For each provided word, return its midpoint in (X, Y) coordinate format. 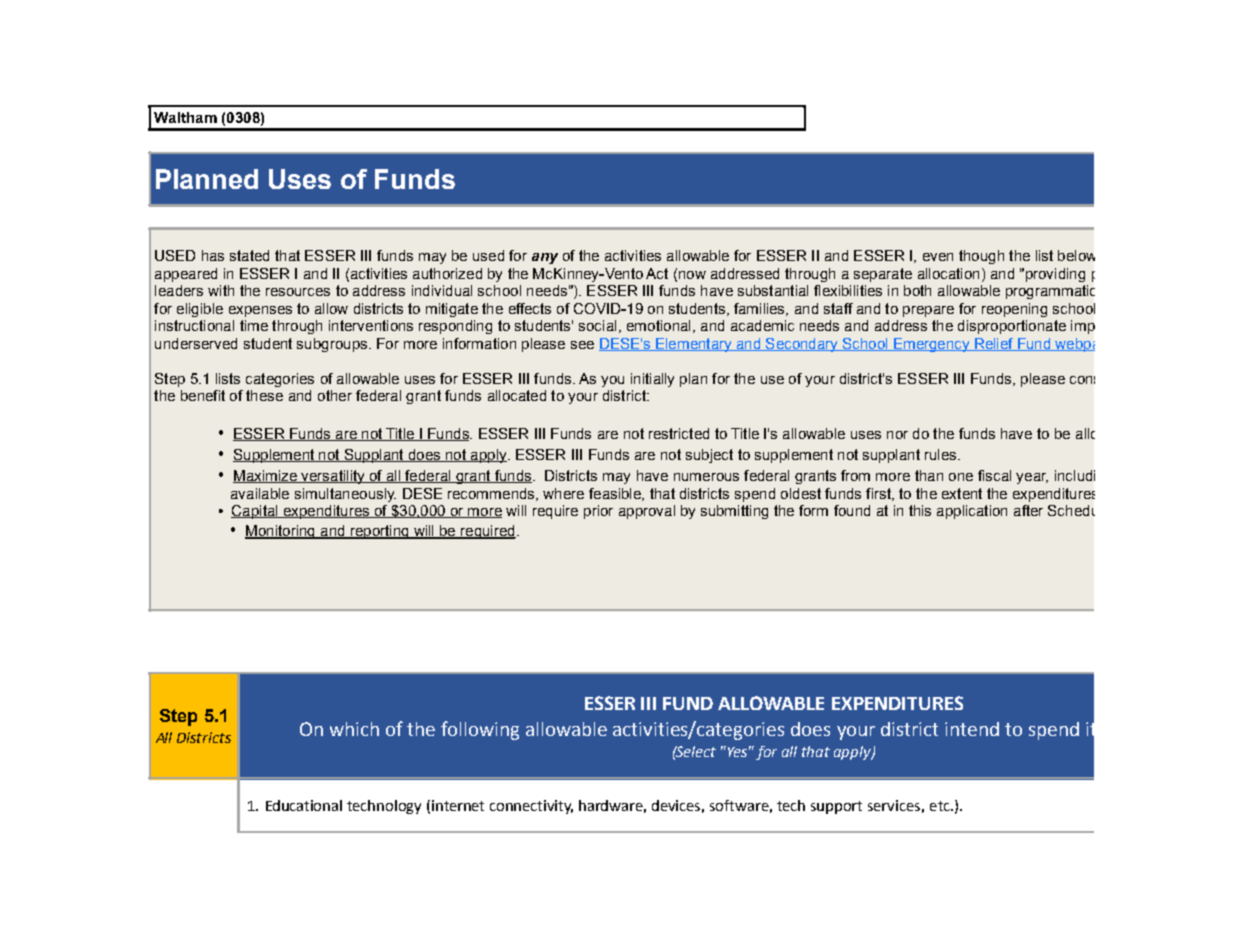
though (981, 257)
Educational (304, 805)
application (972, 512)
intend (972, 729)
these (264, 395)
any (545, 258)
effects (530, 308)
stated (249, 255)
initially (652, 380)
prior (598, 512)
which (354, 729)
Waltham (185, 117)
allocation (948, 273)
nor (897, 435)
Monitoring (281, 532)
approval (647, 512)
